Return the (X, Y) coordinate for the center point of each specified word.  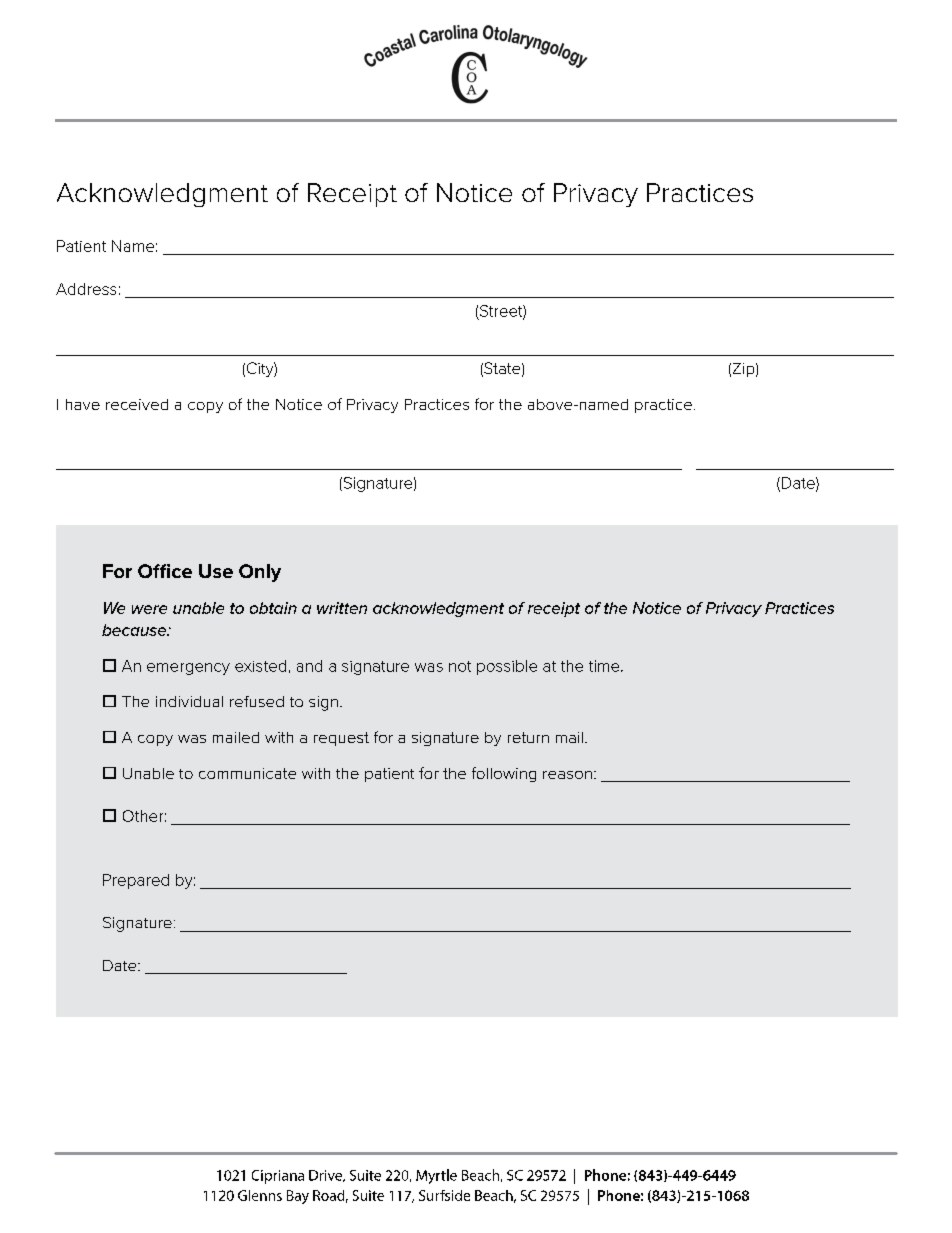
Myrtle (436, 1176)
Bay (298, 1197)
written (342, 608)
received (137, 404)
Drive (326, 1176)
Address (86, 289)
